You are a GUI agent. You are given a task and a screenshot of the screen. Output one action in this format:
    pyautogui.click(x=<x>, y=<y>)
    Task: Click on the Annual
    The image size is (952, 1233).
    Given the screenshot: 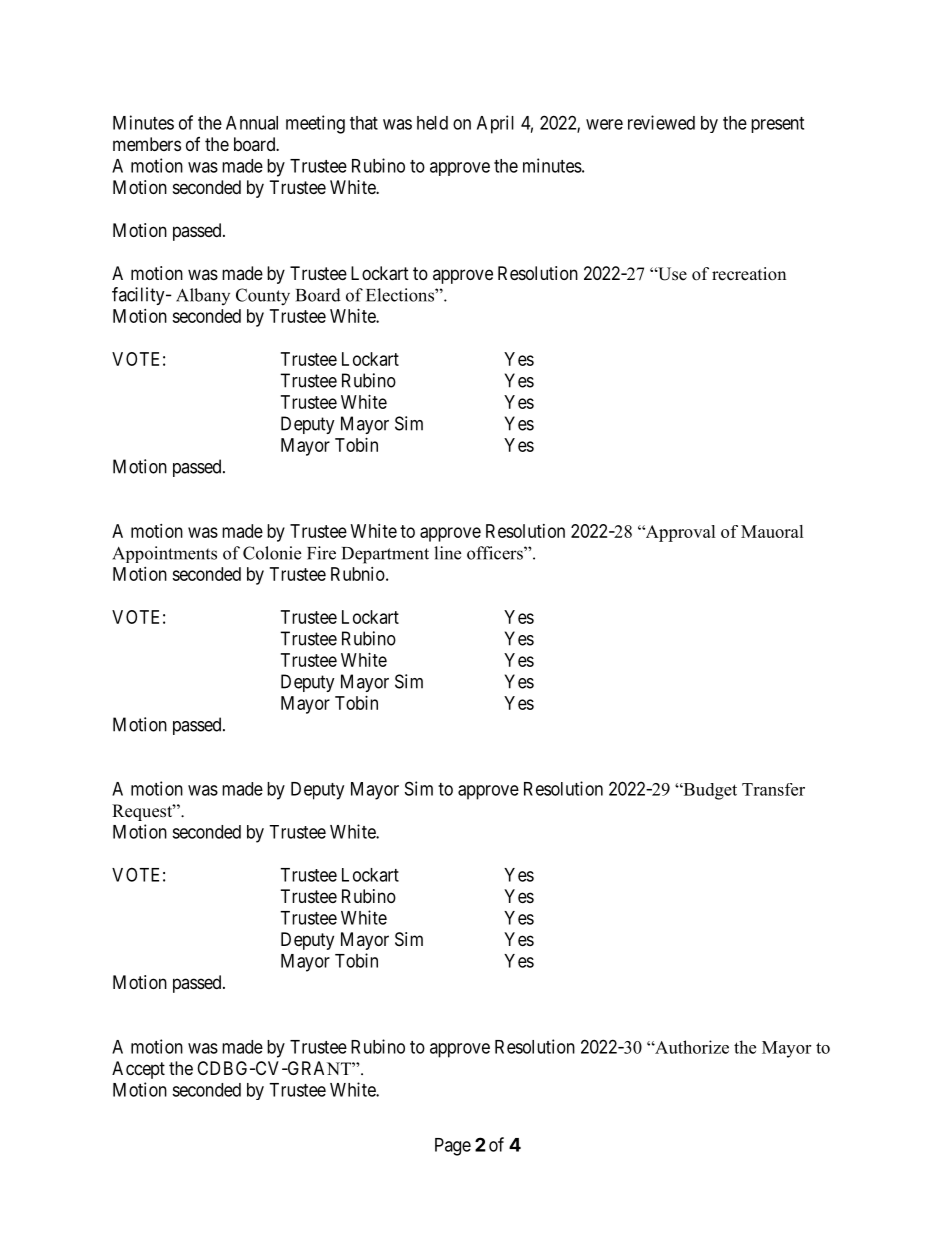 What is the action you would take?
    pyautogui.click(x=252, y=123)
